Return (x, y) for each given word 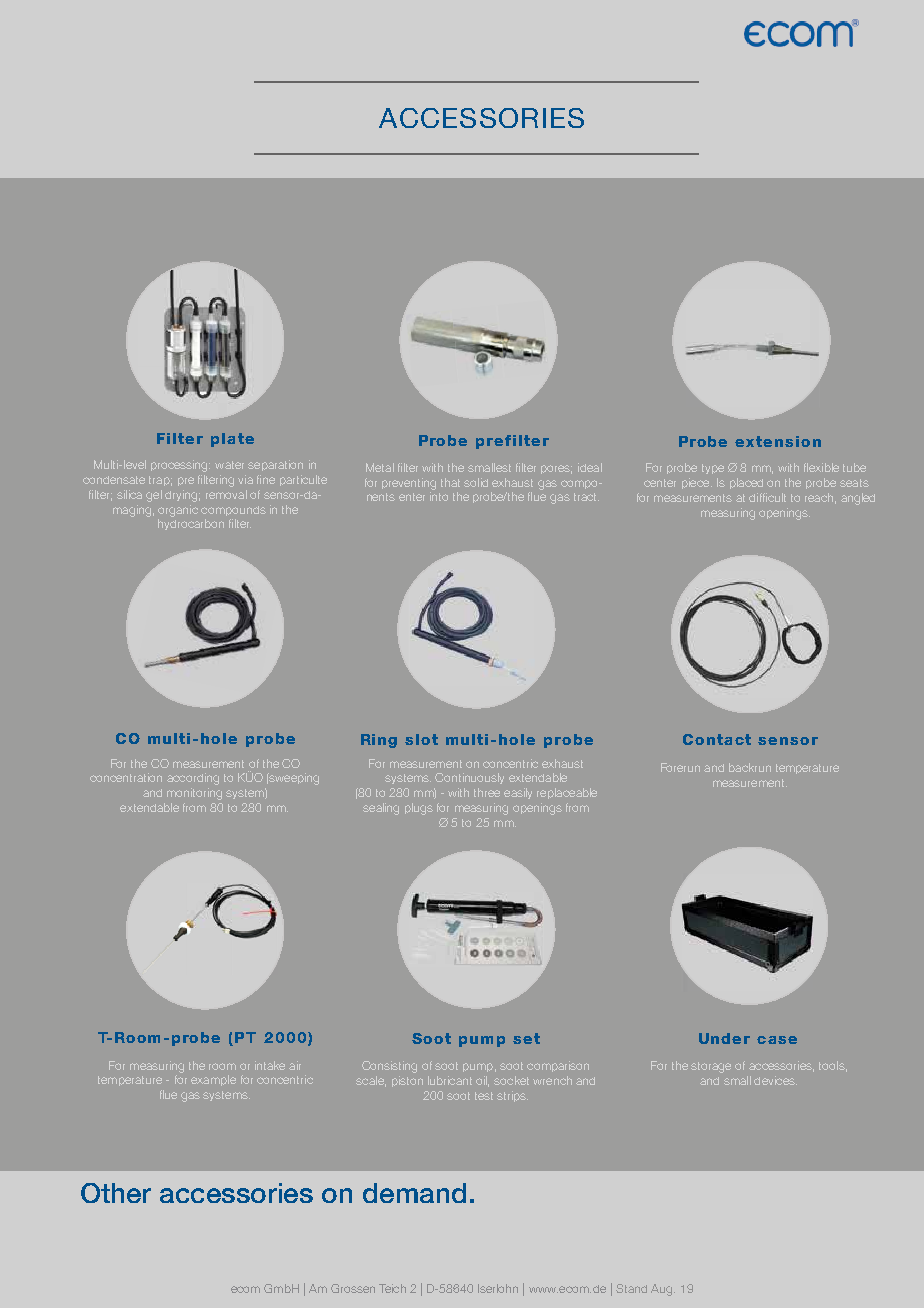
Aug (661, 1290)
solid (476, 482)
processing (180, 466)
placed (746, 483)
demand (414, 1193)
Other (116, 1193)
